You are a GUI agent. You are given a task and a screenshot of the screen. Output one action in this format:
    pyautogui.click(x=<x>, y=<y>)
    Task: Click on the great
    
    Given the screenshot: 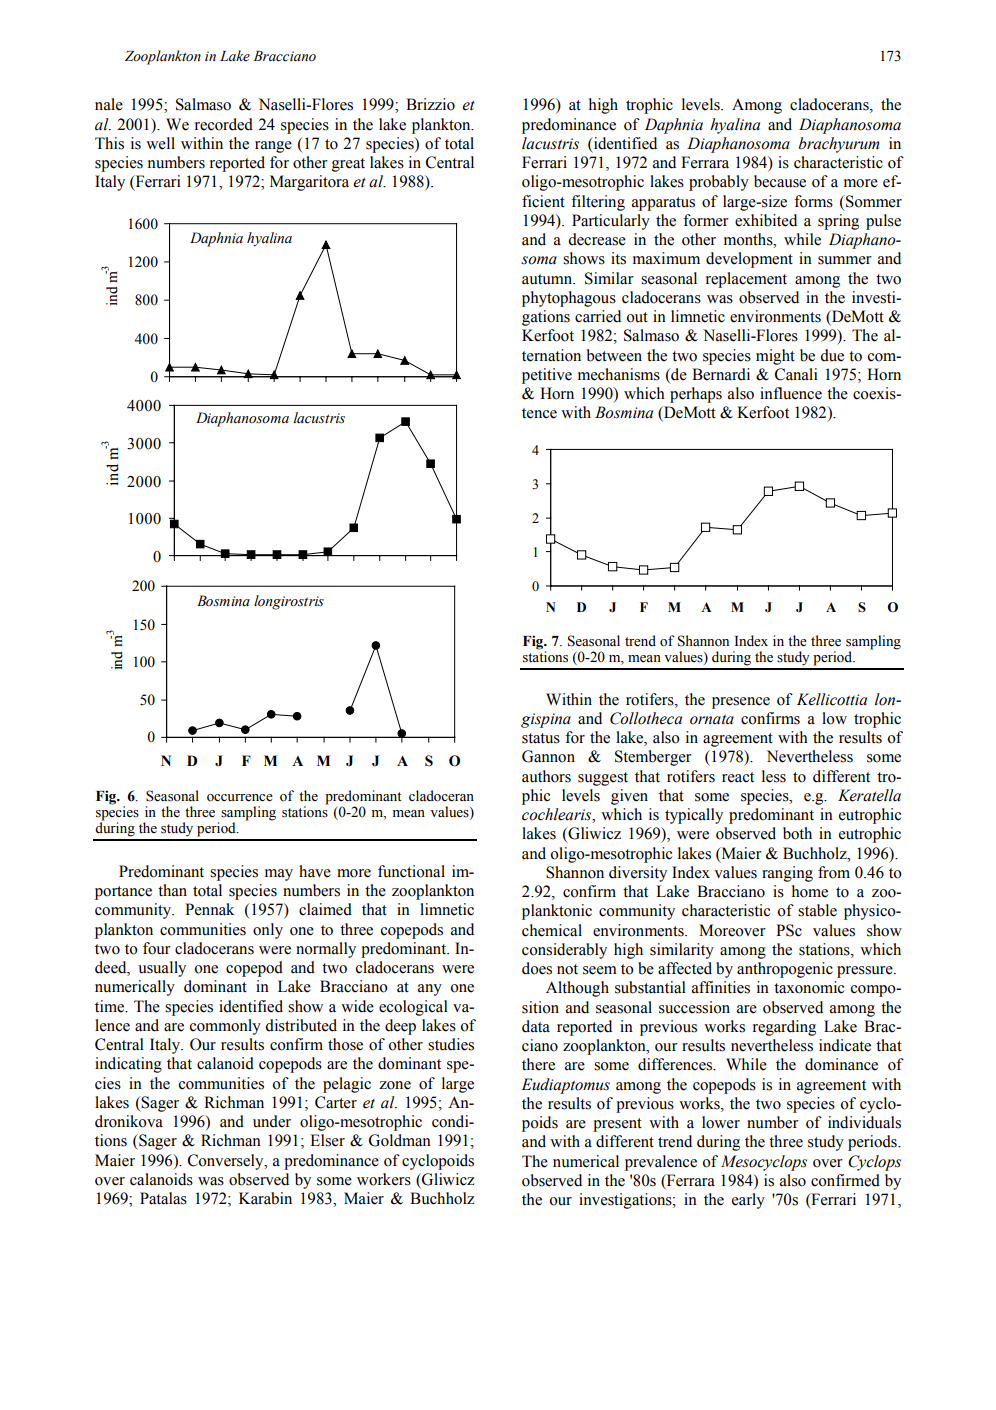 What is the action you would take?
    pyautogui.click(x=348, y=165)
